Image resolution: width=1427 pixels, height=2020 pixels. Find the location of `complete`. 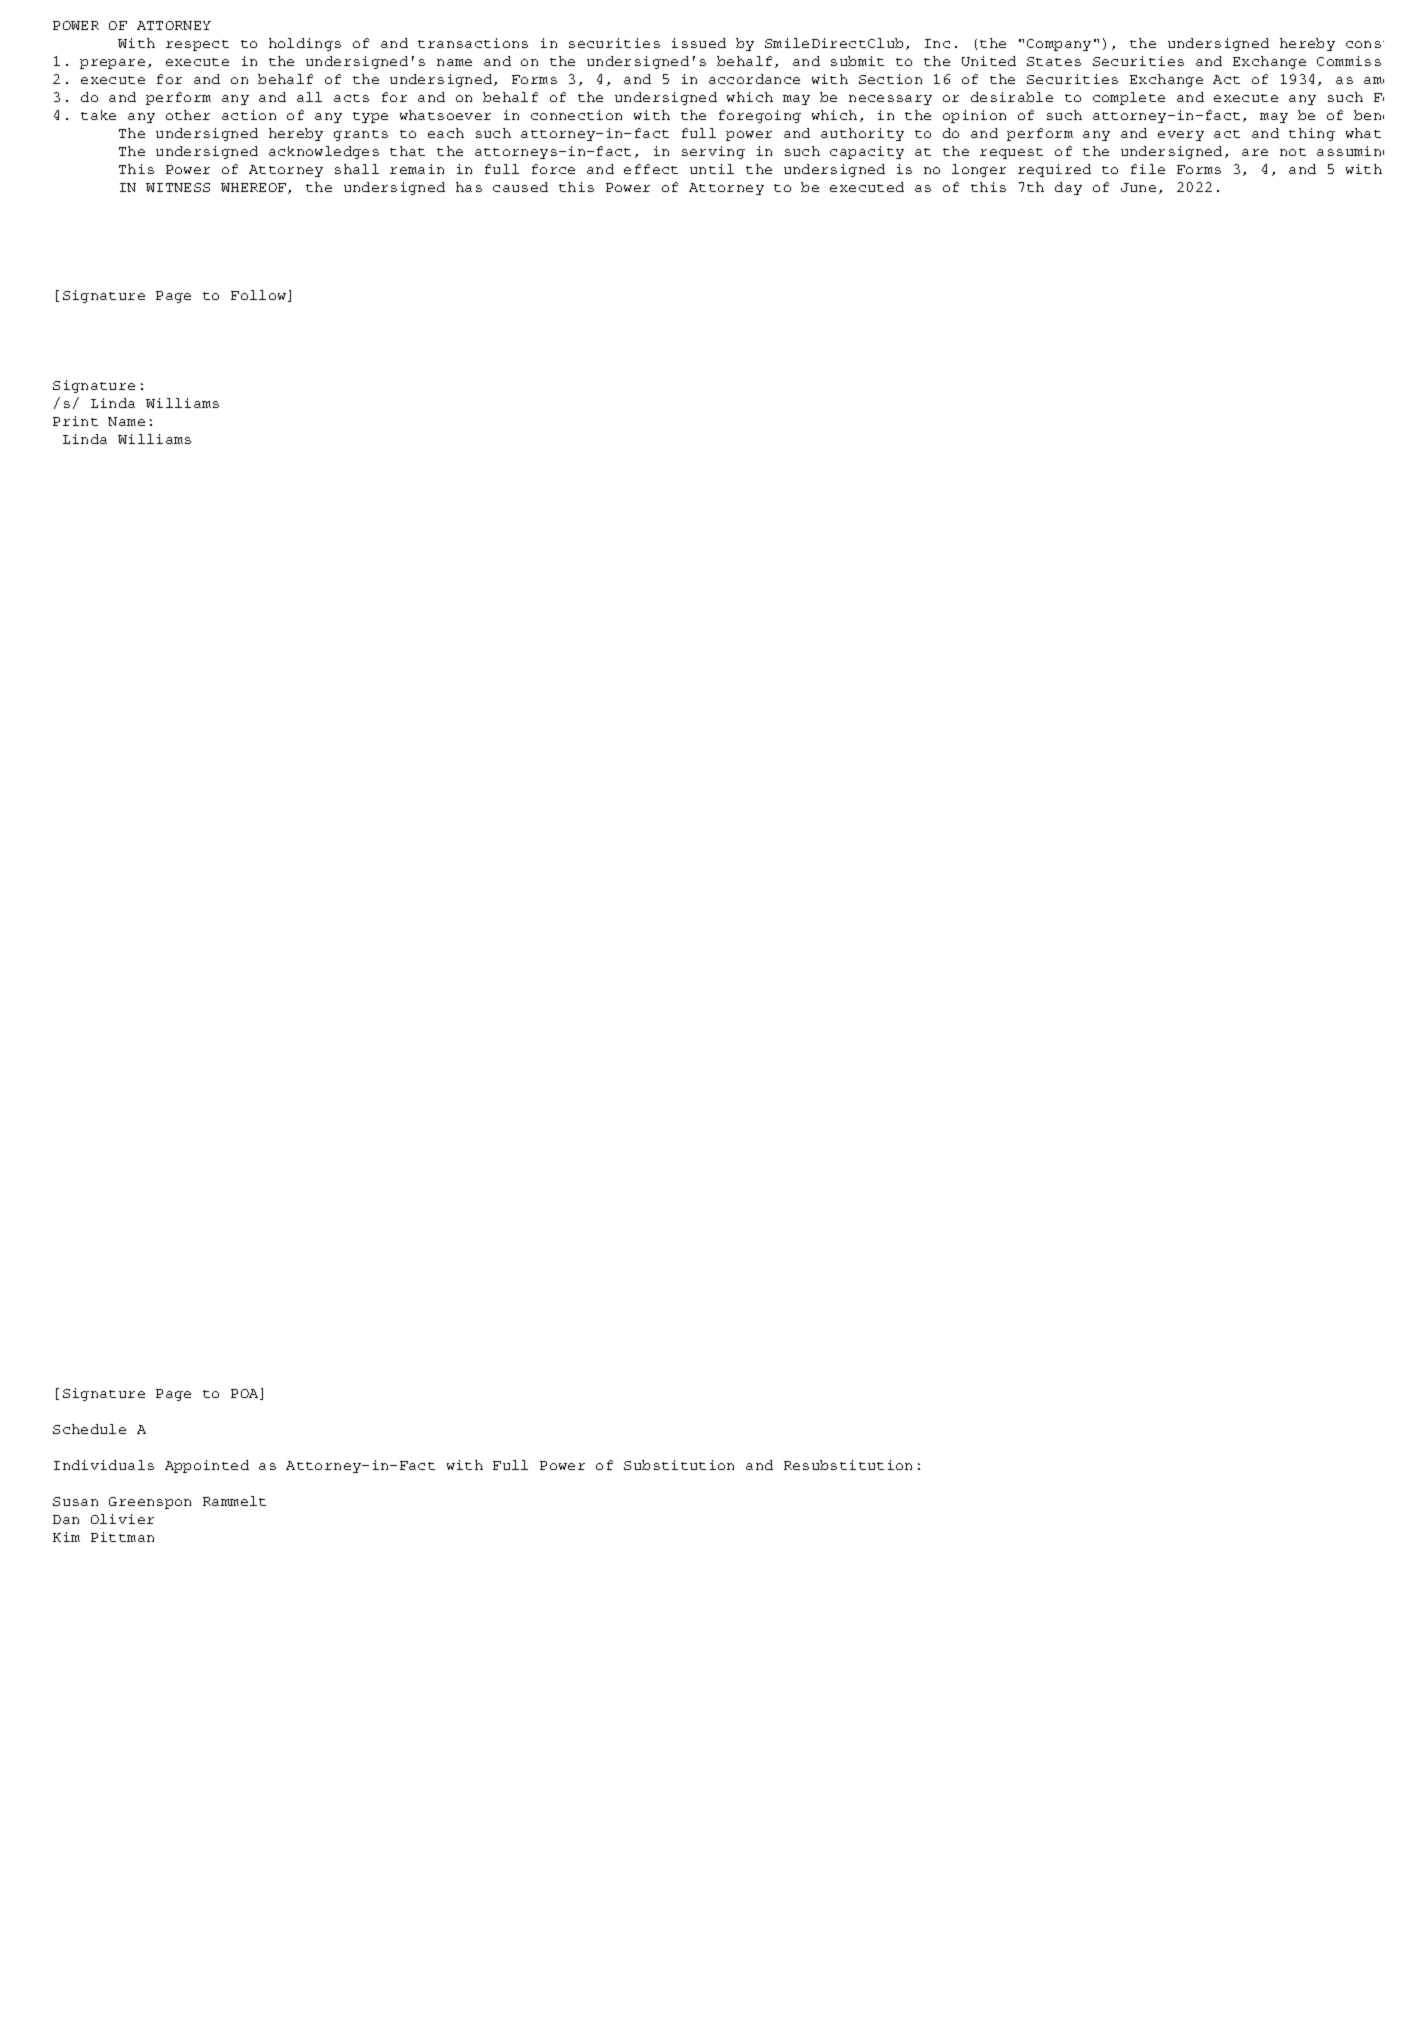

complete is located at coordinates (1129, 98).
